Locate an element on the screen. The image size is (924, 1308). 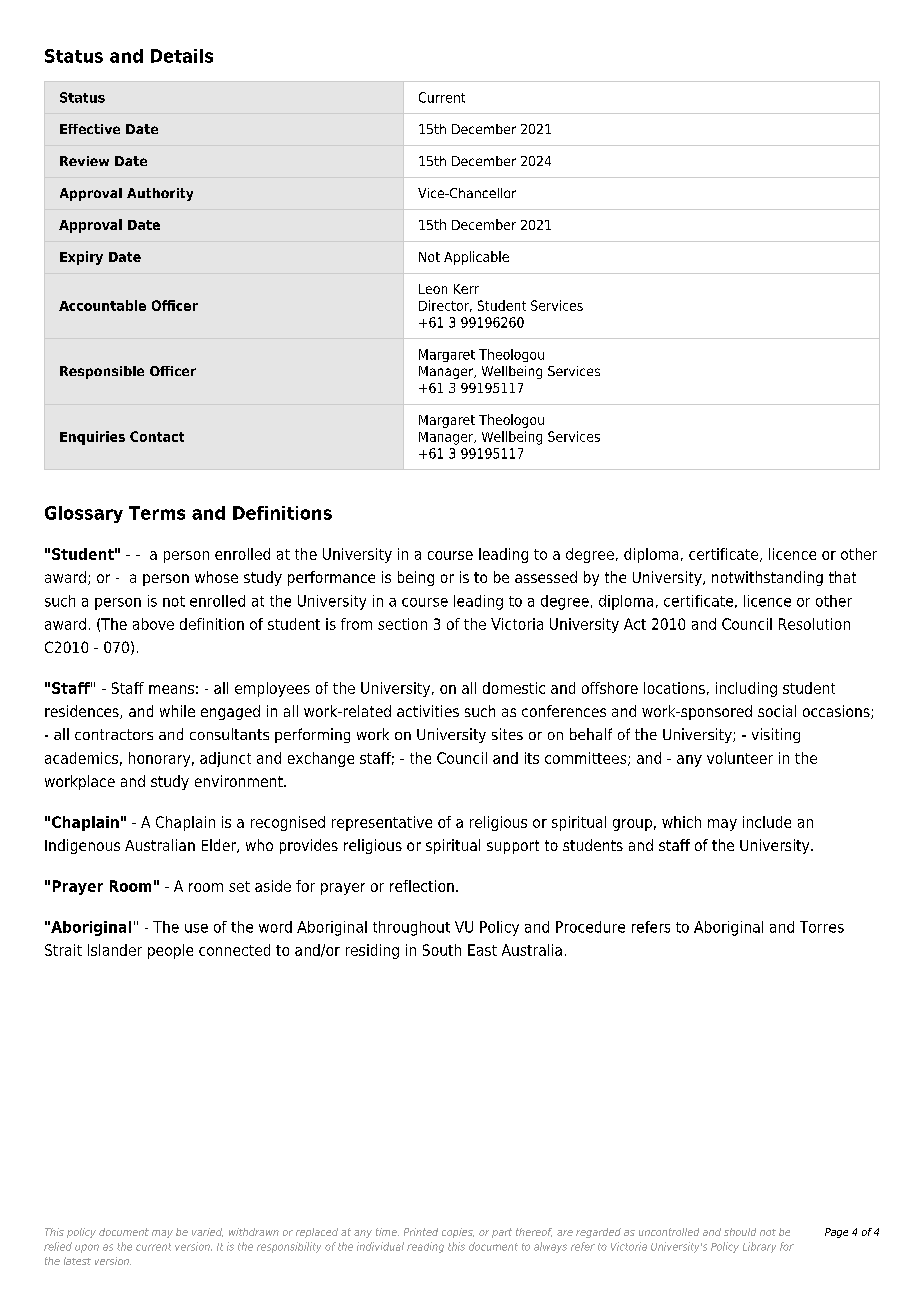
reflection is located at coordinates (422, 886).
